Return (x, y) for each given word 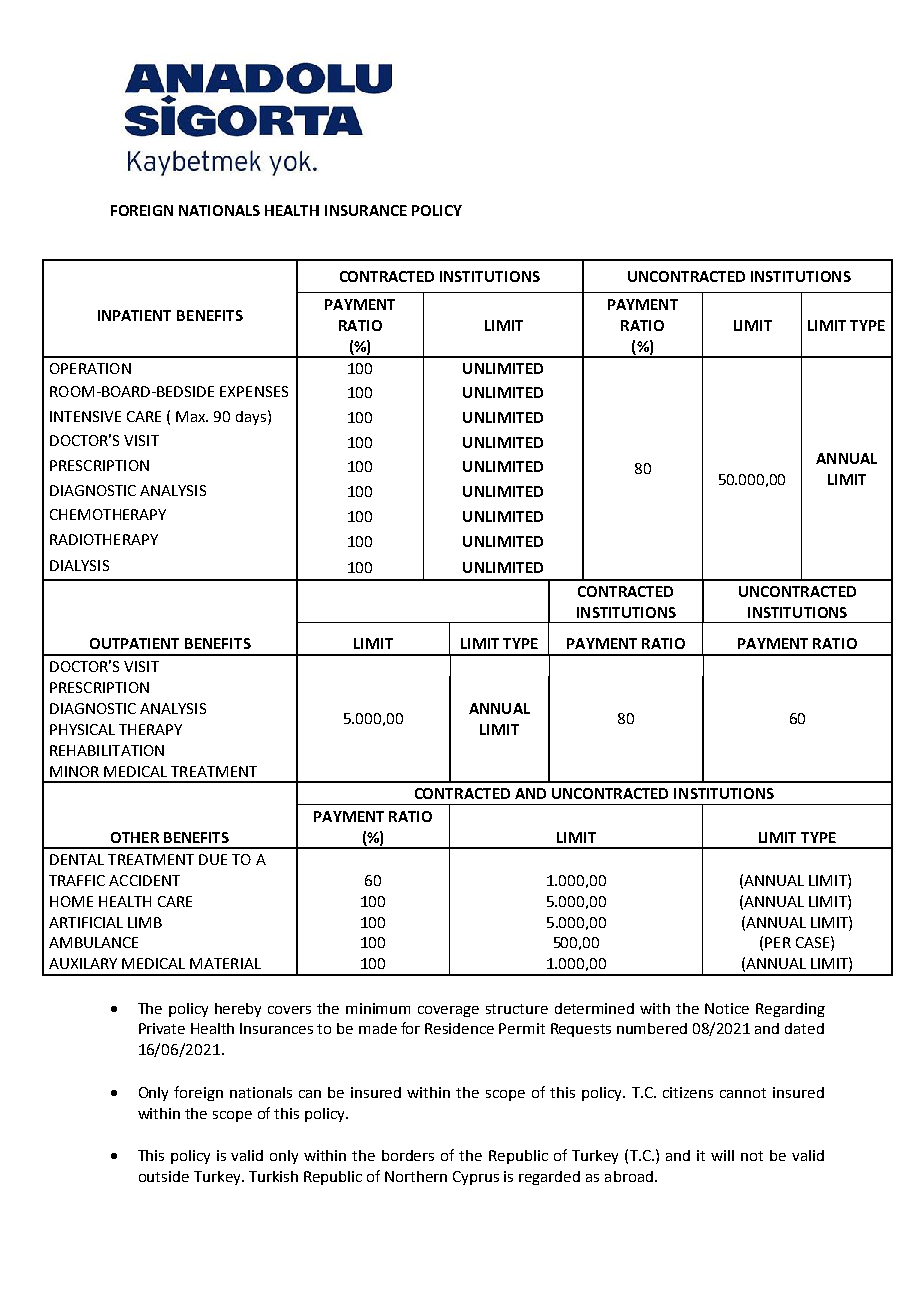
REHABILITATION (107, 750)
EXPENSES (254, 391)
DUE (213, 859)
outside (164, 1176)
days (251, 418)
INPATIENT (134, 315)
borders (408, 1155)
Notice (727, 1008)
